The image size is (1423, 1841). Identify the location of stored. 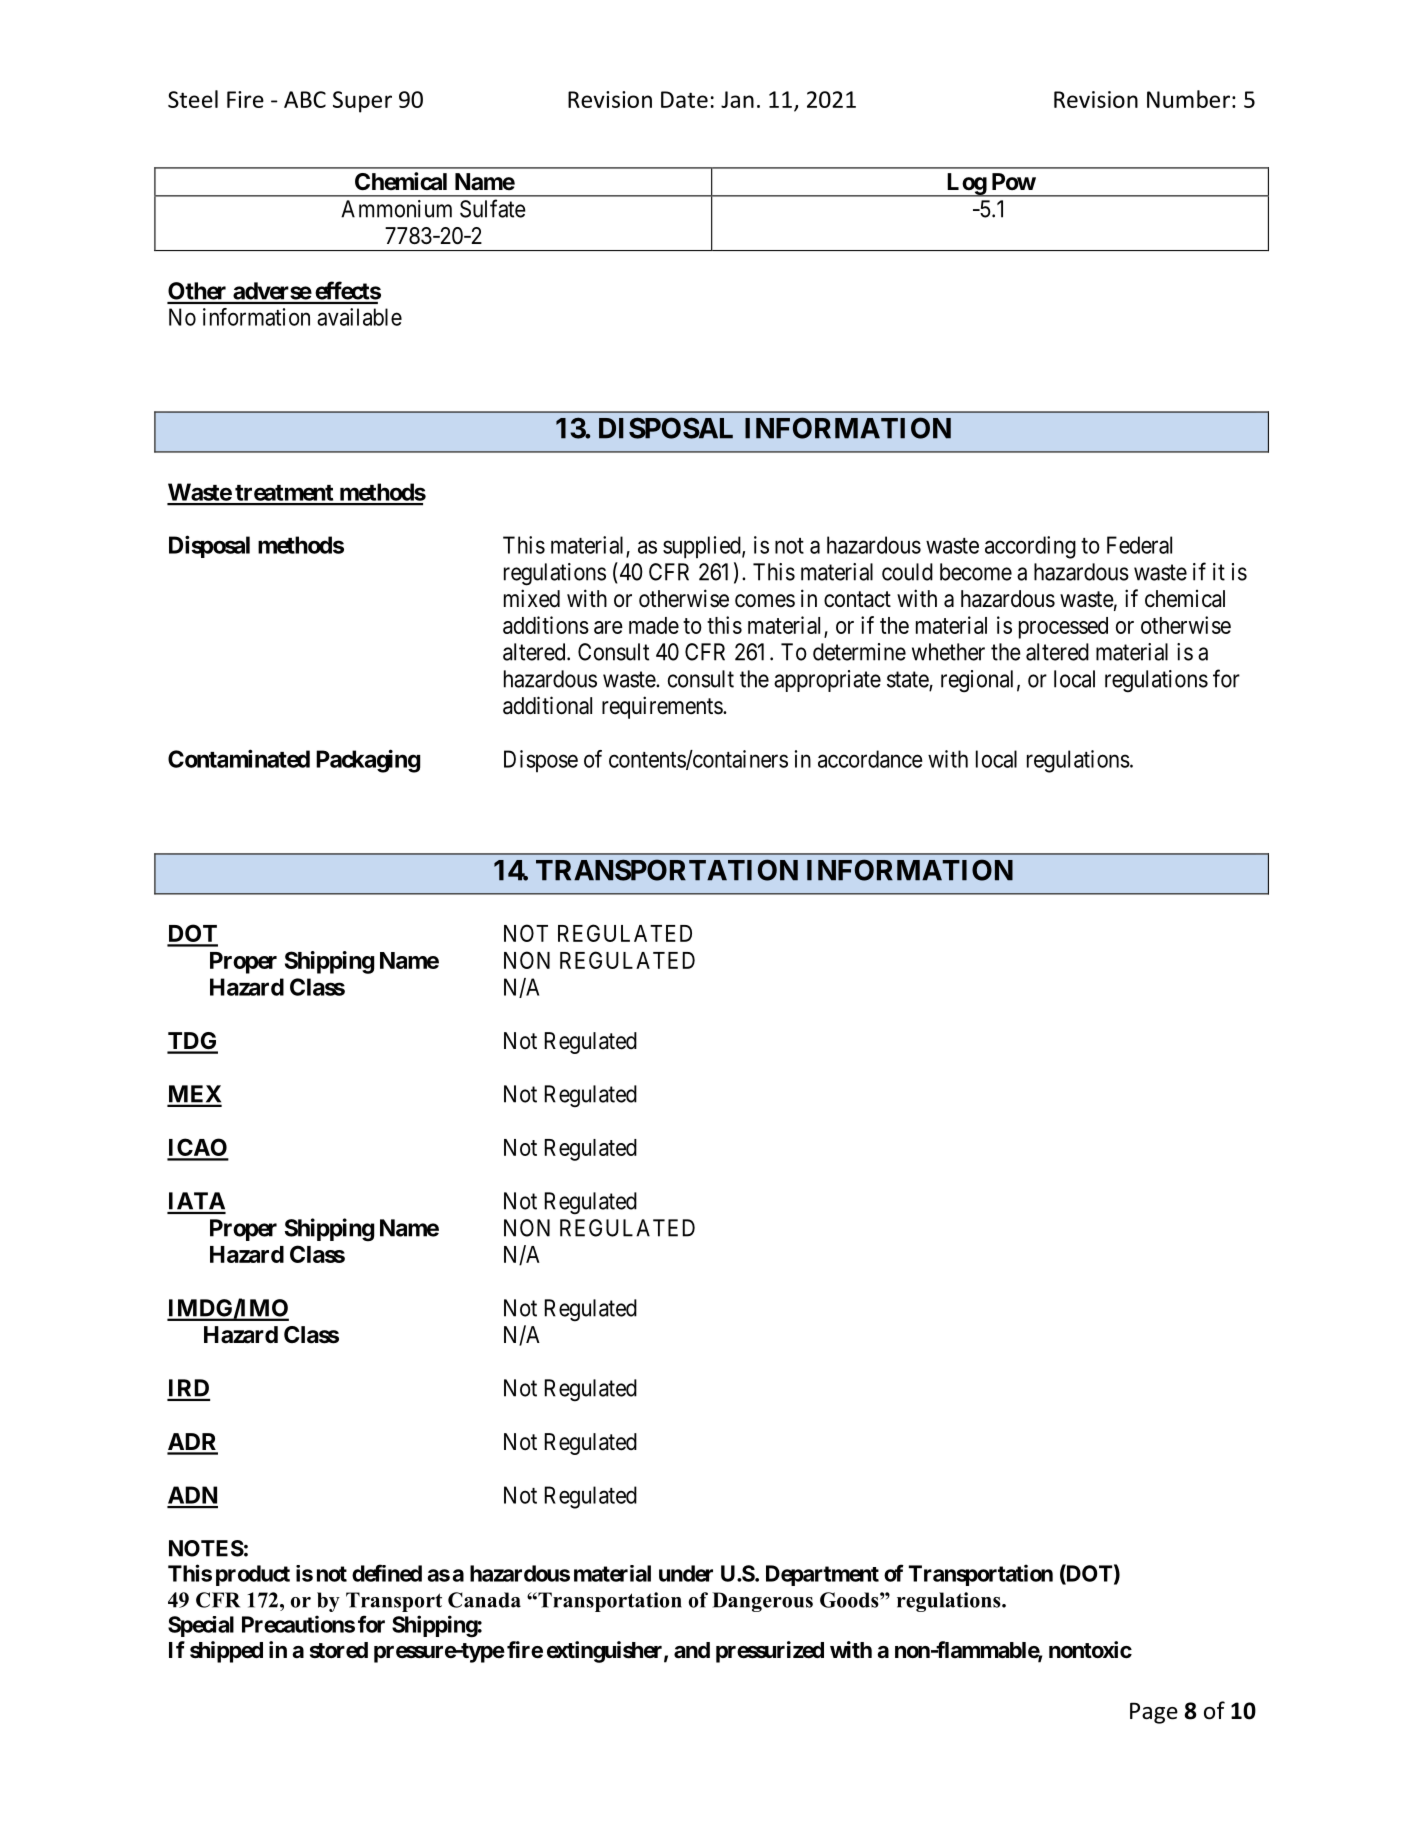
(339, 1650).
